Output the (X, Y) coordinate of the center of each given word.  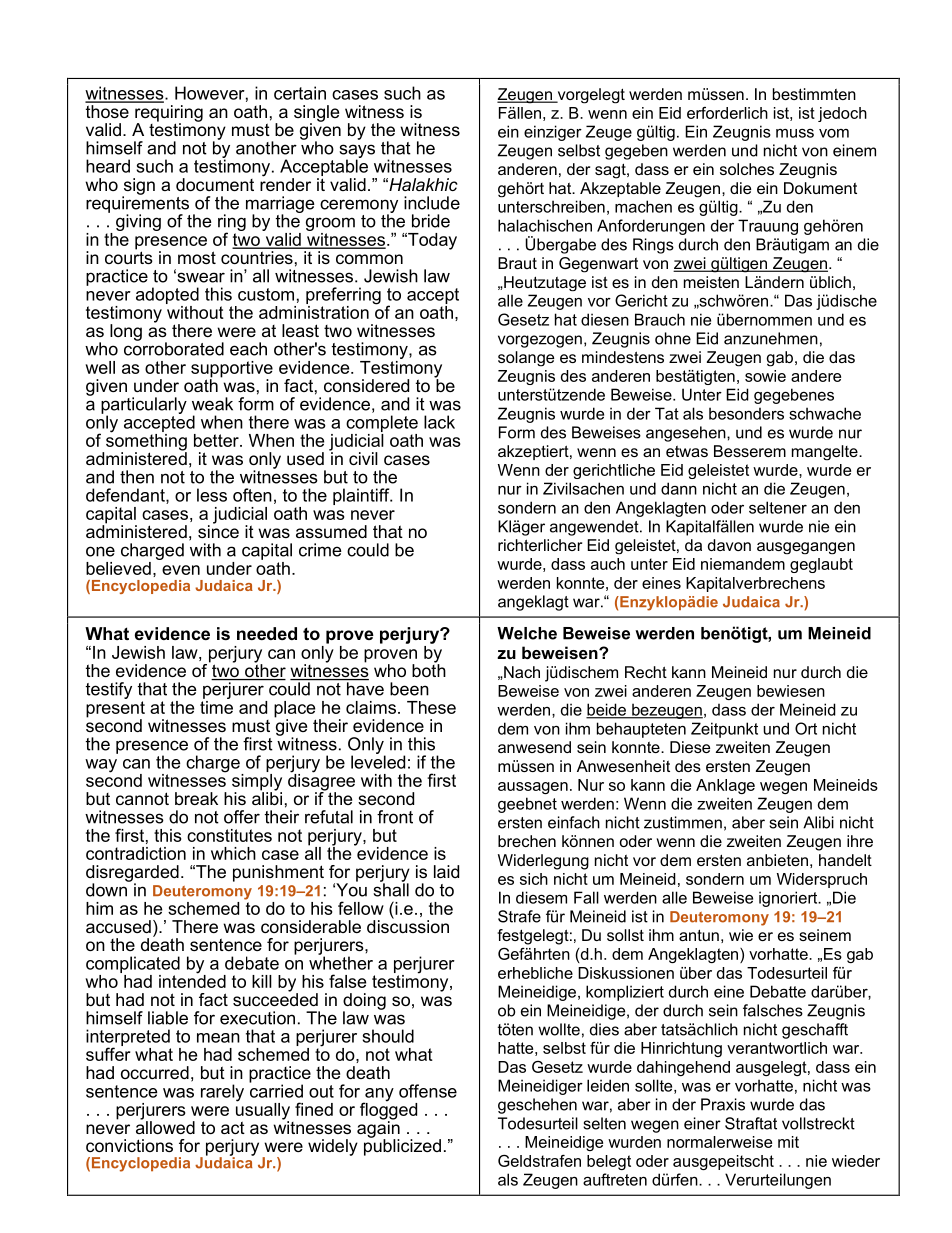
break (196, 798)
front (395, 817)
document (215, 184)
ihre (860, 841)
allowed (165, 1126)
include (432, 203)
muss (795, 133)
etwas (687, 451)
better (217, 440)
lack (439, 422)
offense (428, 1091)
